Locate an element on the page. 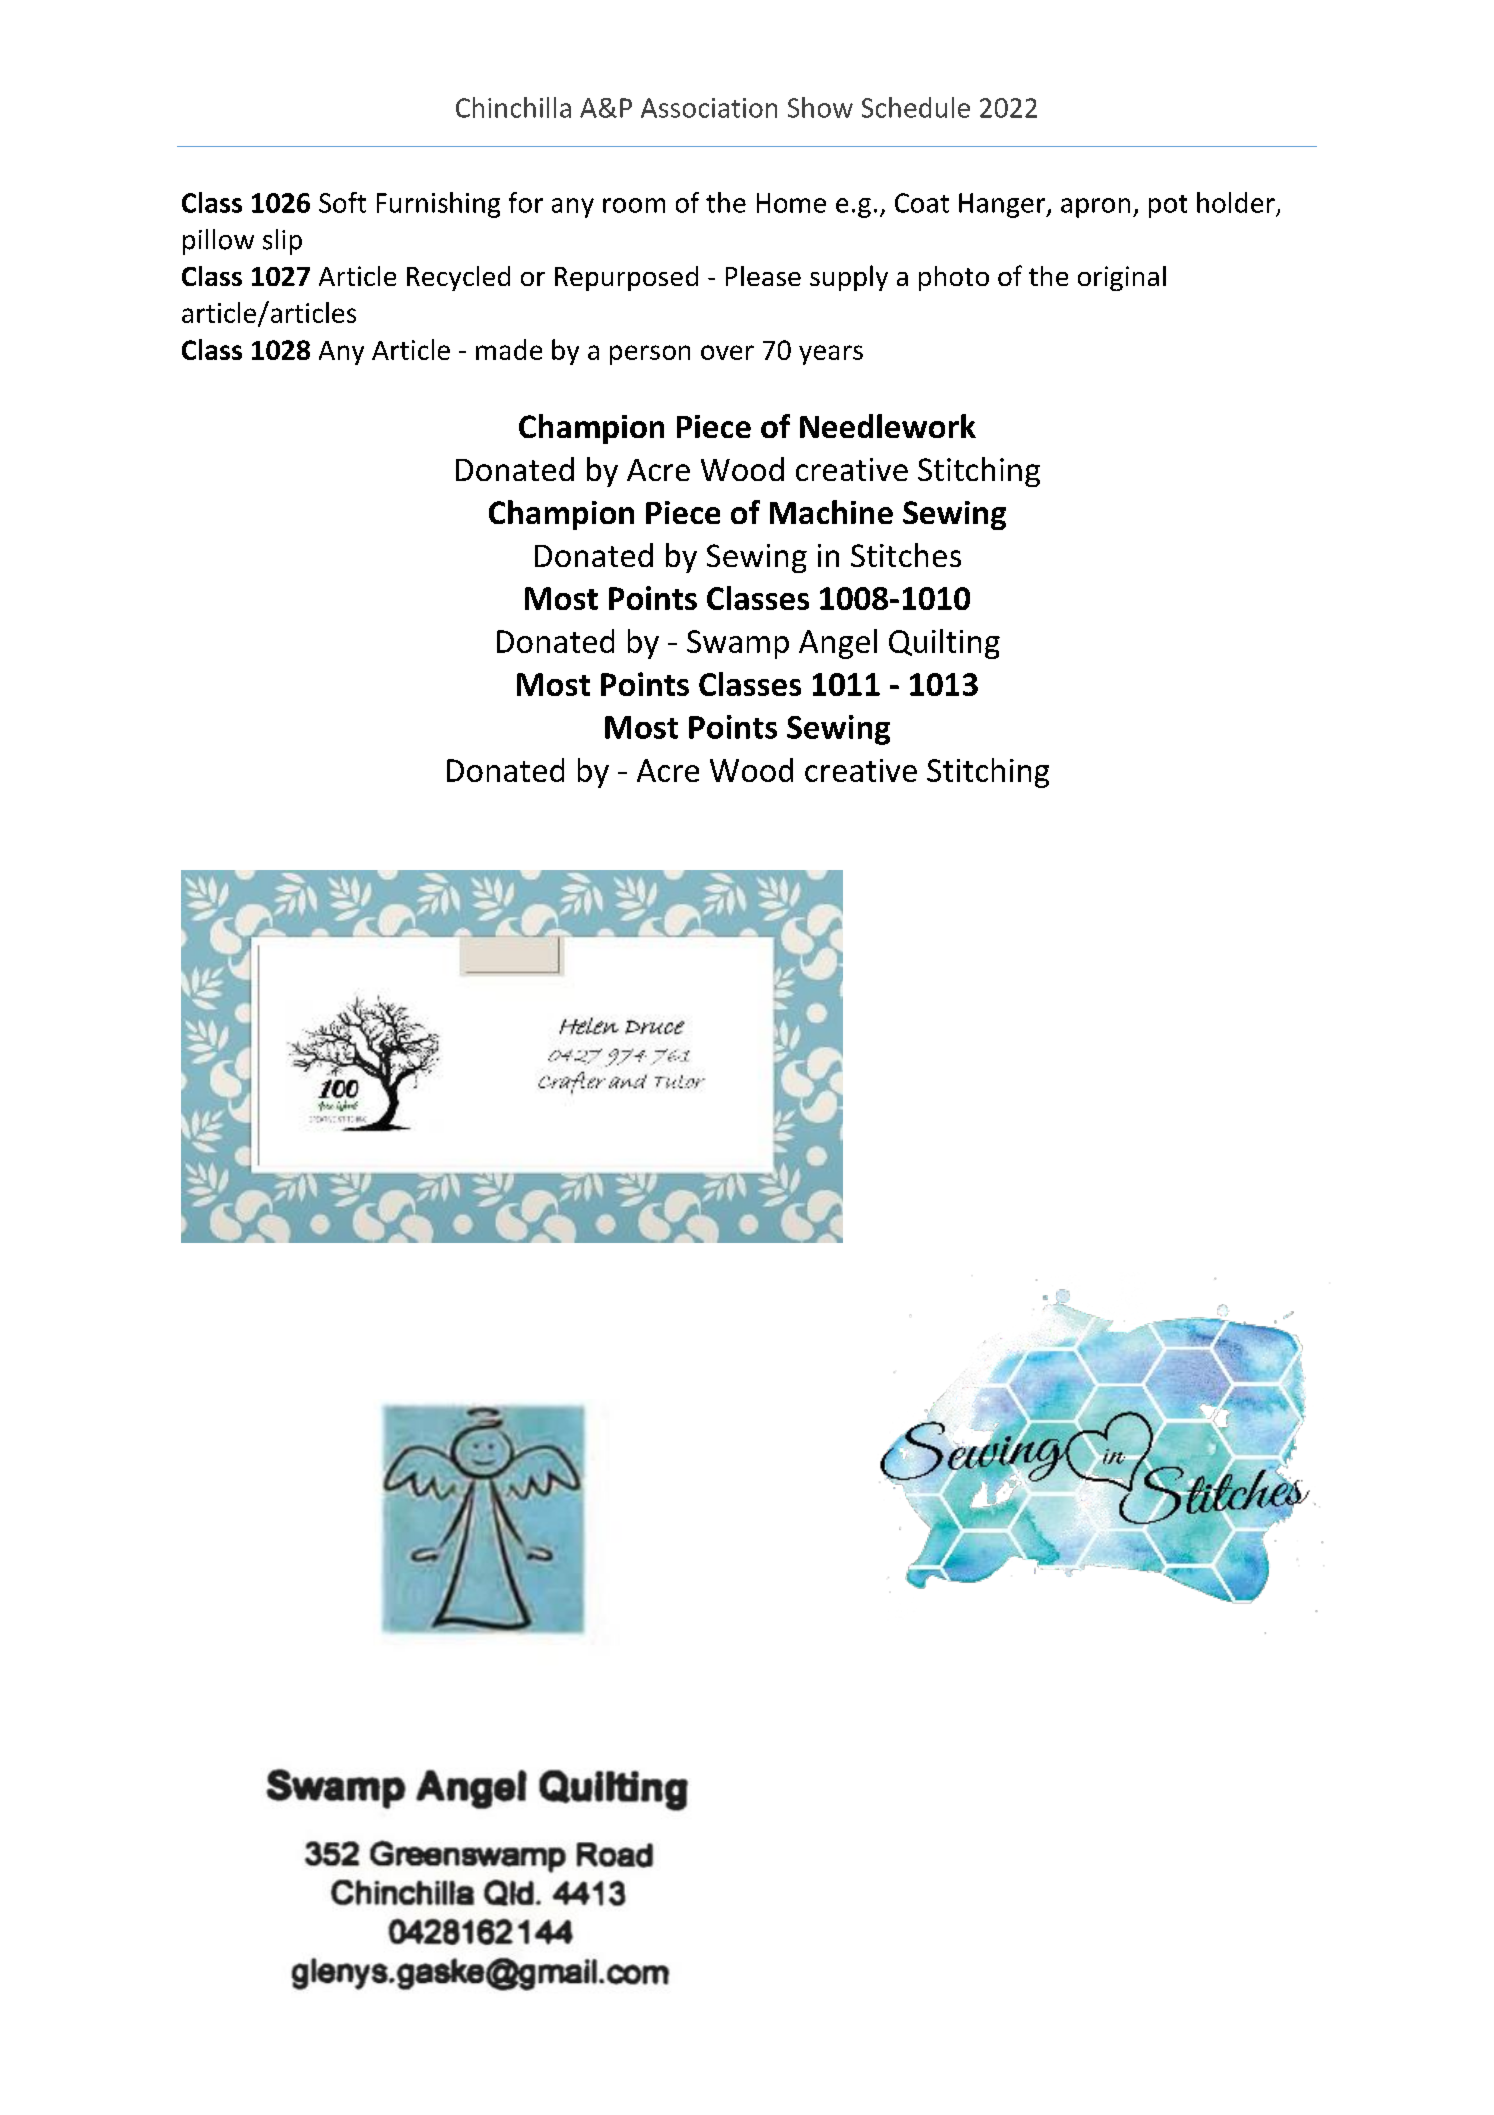 Image resolution: width=1494 pixels, height=2115 pixels. Machine is located at coordinates (831, 512).
